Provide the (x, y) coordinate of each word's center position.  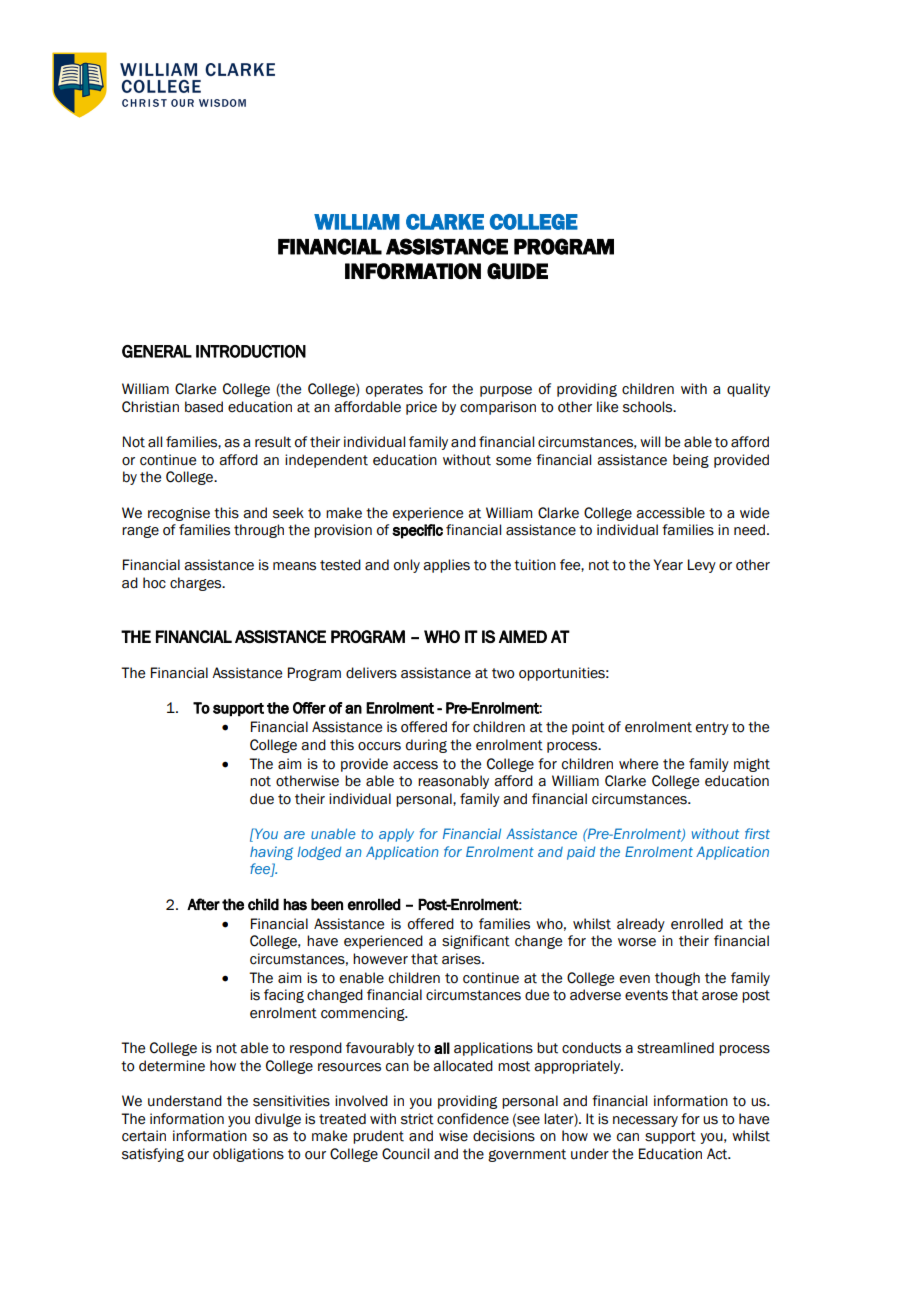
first (757, 833)
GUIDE (517, 271)
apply (396, 835)
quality (748, 390)
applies (446, 566)
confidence (473, 1119)
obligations (248, 1155)
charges (197, 584)
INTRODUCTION (251, 351)
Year (668, 565)
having (271, 853)
